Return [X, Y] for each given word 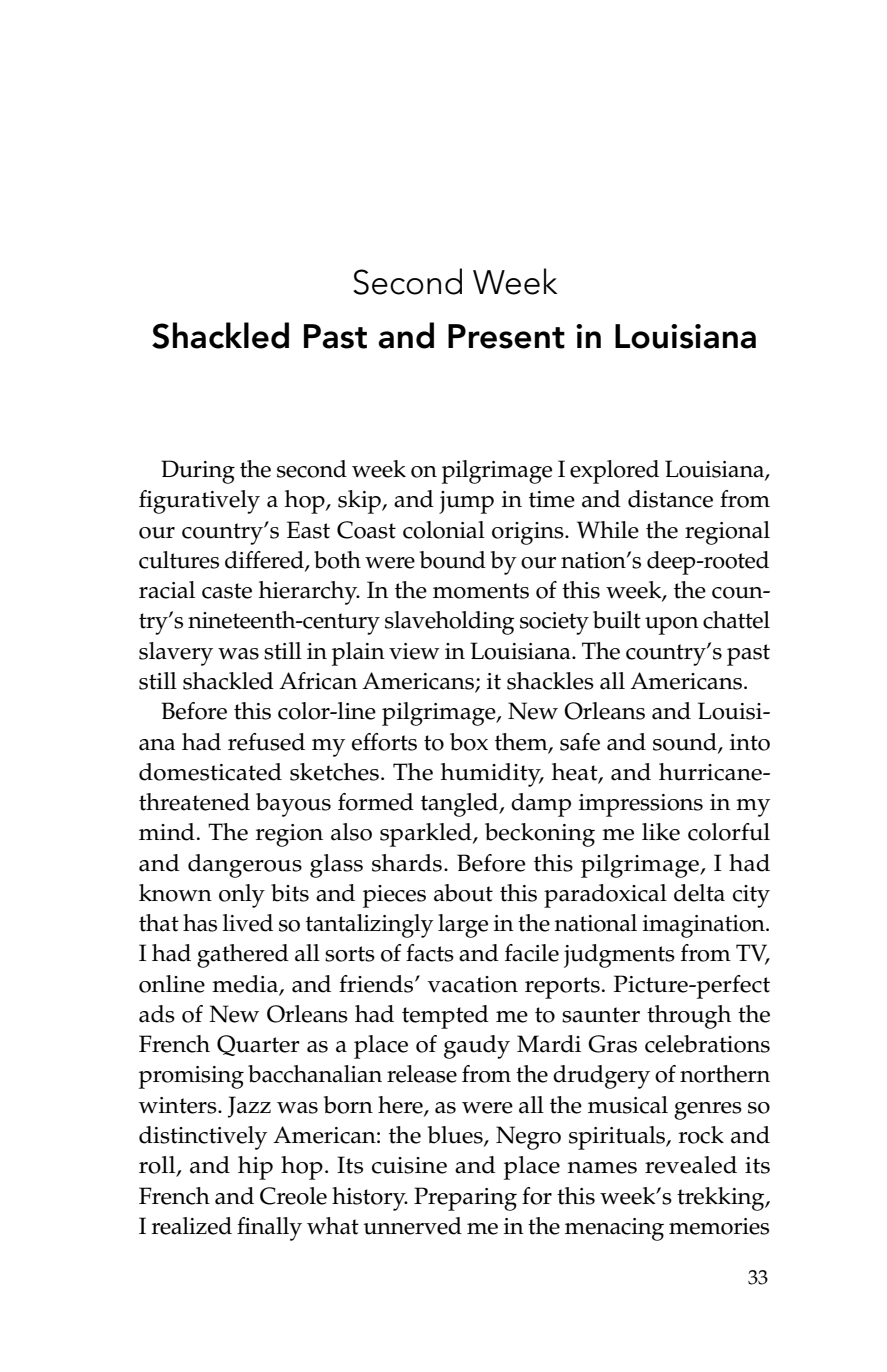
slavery [176, 654]
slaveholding [450, 623]
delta [699, 893]
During [198, 472]
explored [614, 472]
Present [506, 336]
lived [248, 923]
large [463, 926]
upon [672, 626]
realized [192, 1226]
